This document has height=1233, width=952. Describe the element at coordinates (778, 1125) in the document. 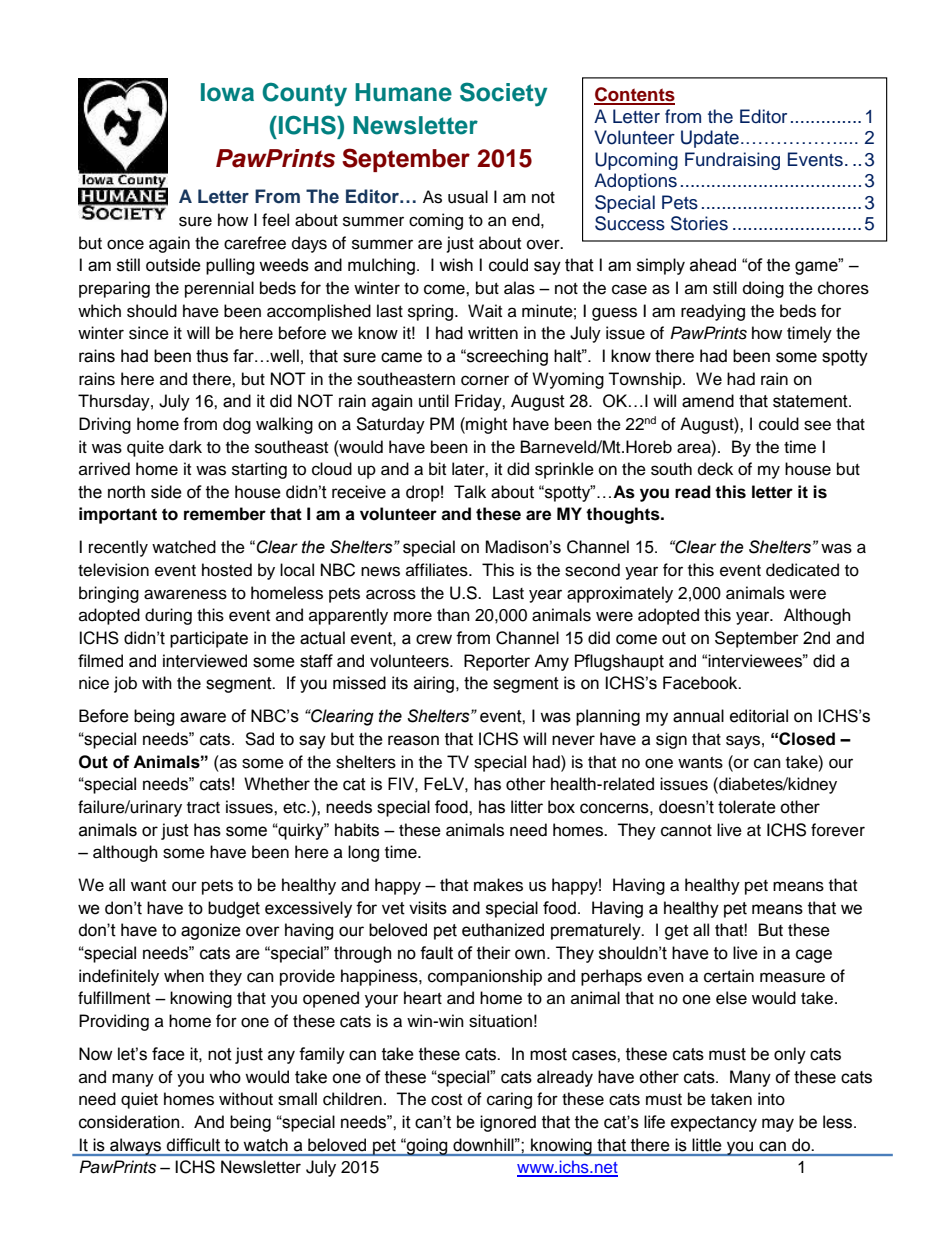

I see `may` at that location.
